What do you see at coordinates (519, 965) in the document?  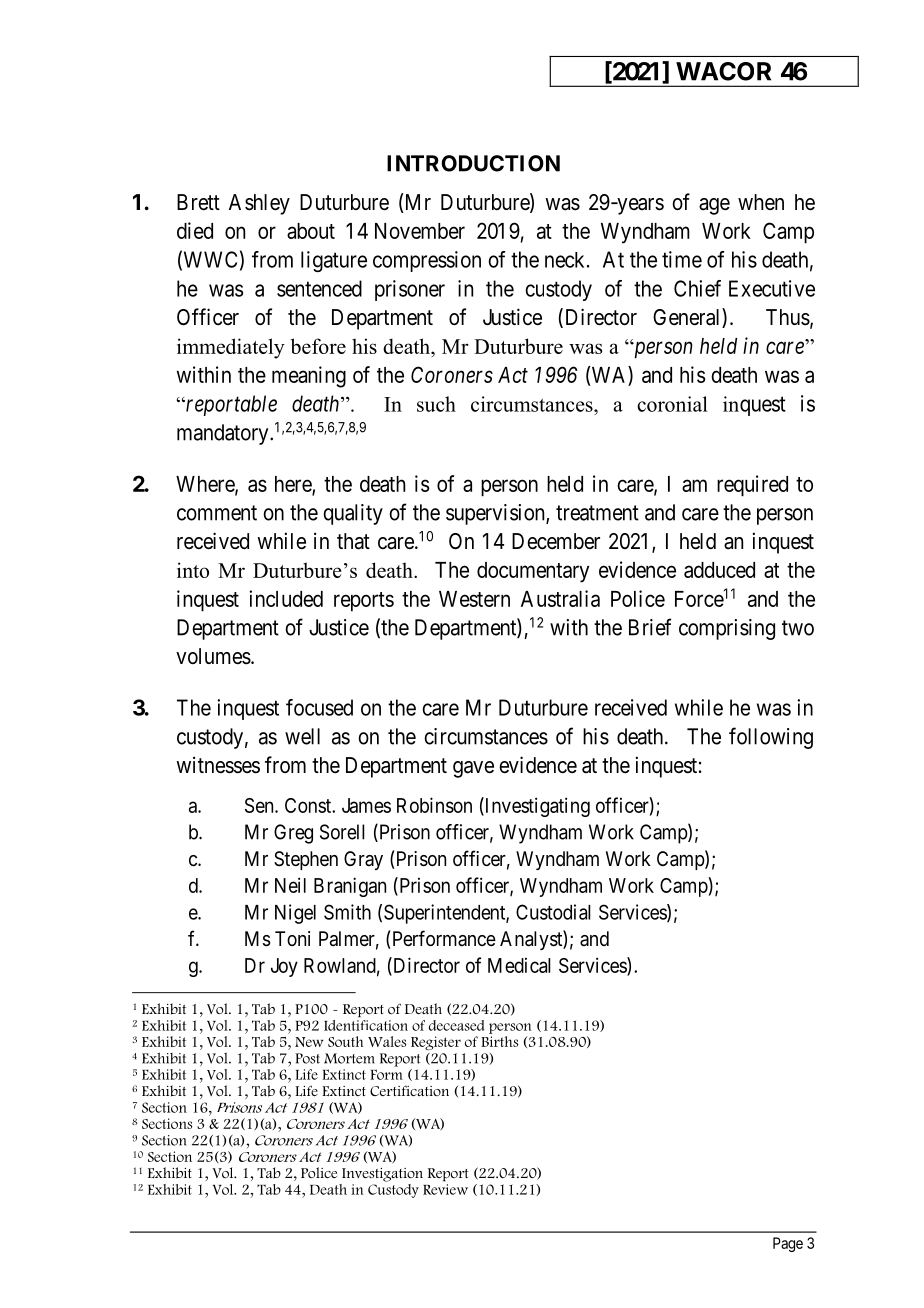 I see `Medical` at bounding box center [519, 965].
